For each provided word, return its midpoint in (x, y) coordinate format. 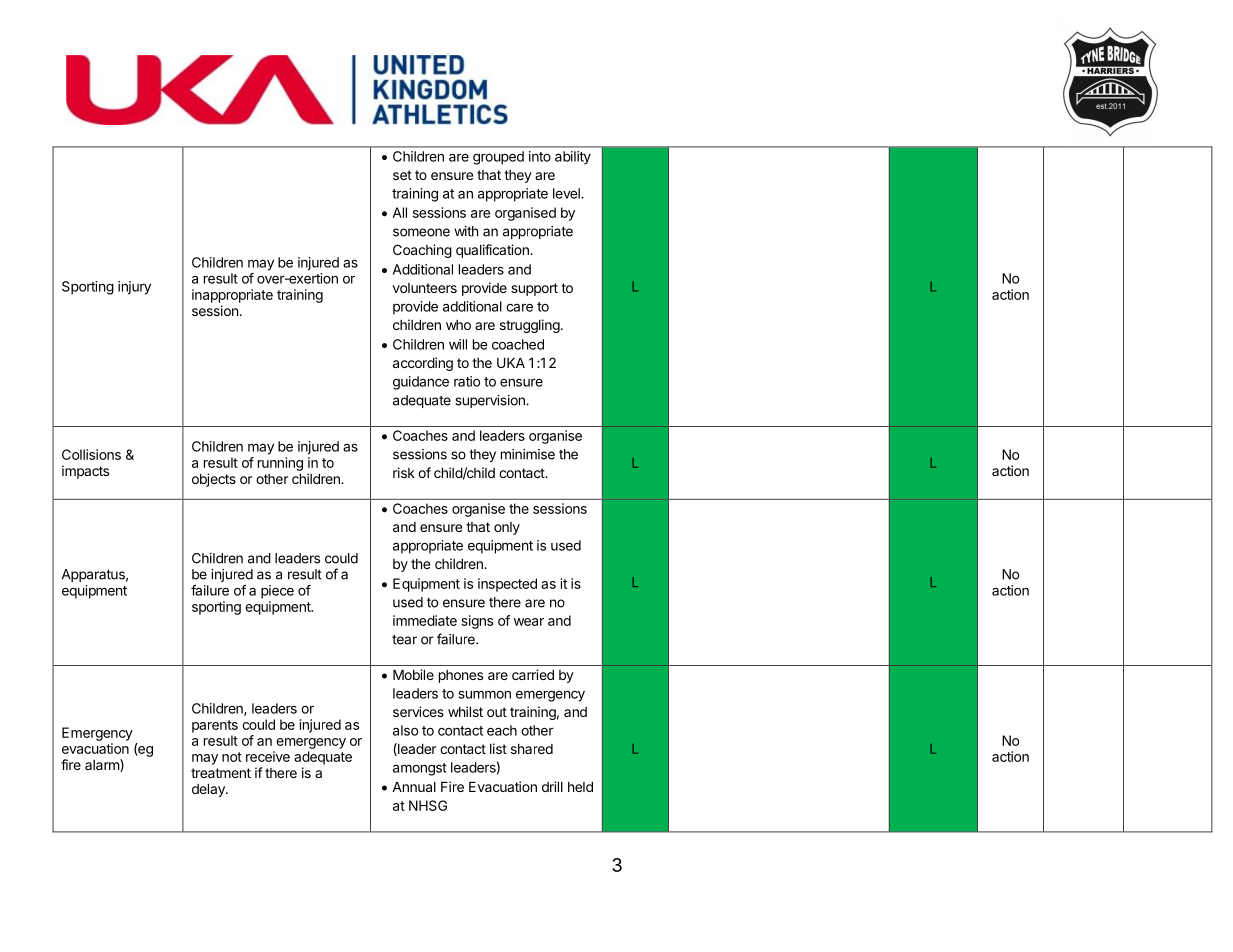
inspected (507, 585)
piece (277, 592)
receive (268, 756)
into (540, 156)
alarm (103, 765)
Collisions (91, 454)
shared (532, 749)
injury (134, 288)
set (402, 175)
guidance (421, 383)
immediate (425, 620)
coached (518, 344)
